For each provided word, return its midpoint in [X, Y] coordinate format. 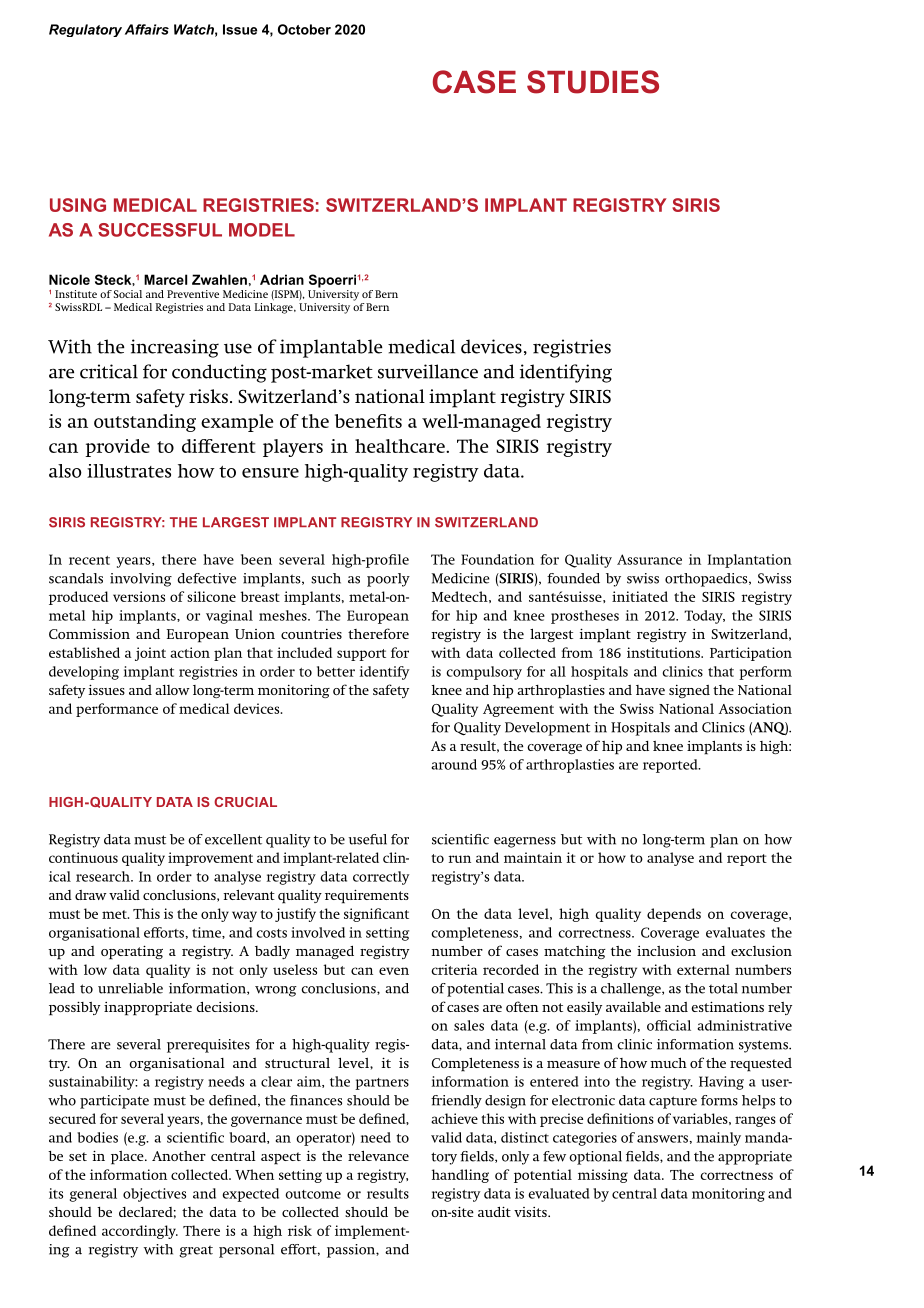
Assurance [649, 559]
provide [117, 448]
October [304, 29]
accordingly [140, 1232]
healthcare [401, 446]
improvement [210, 859]
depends [674, 915]
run [459, 859]
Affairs [147, 29]
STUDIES [593, 82]
